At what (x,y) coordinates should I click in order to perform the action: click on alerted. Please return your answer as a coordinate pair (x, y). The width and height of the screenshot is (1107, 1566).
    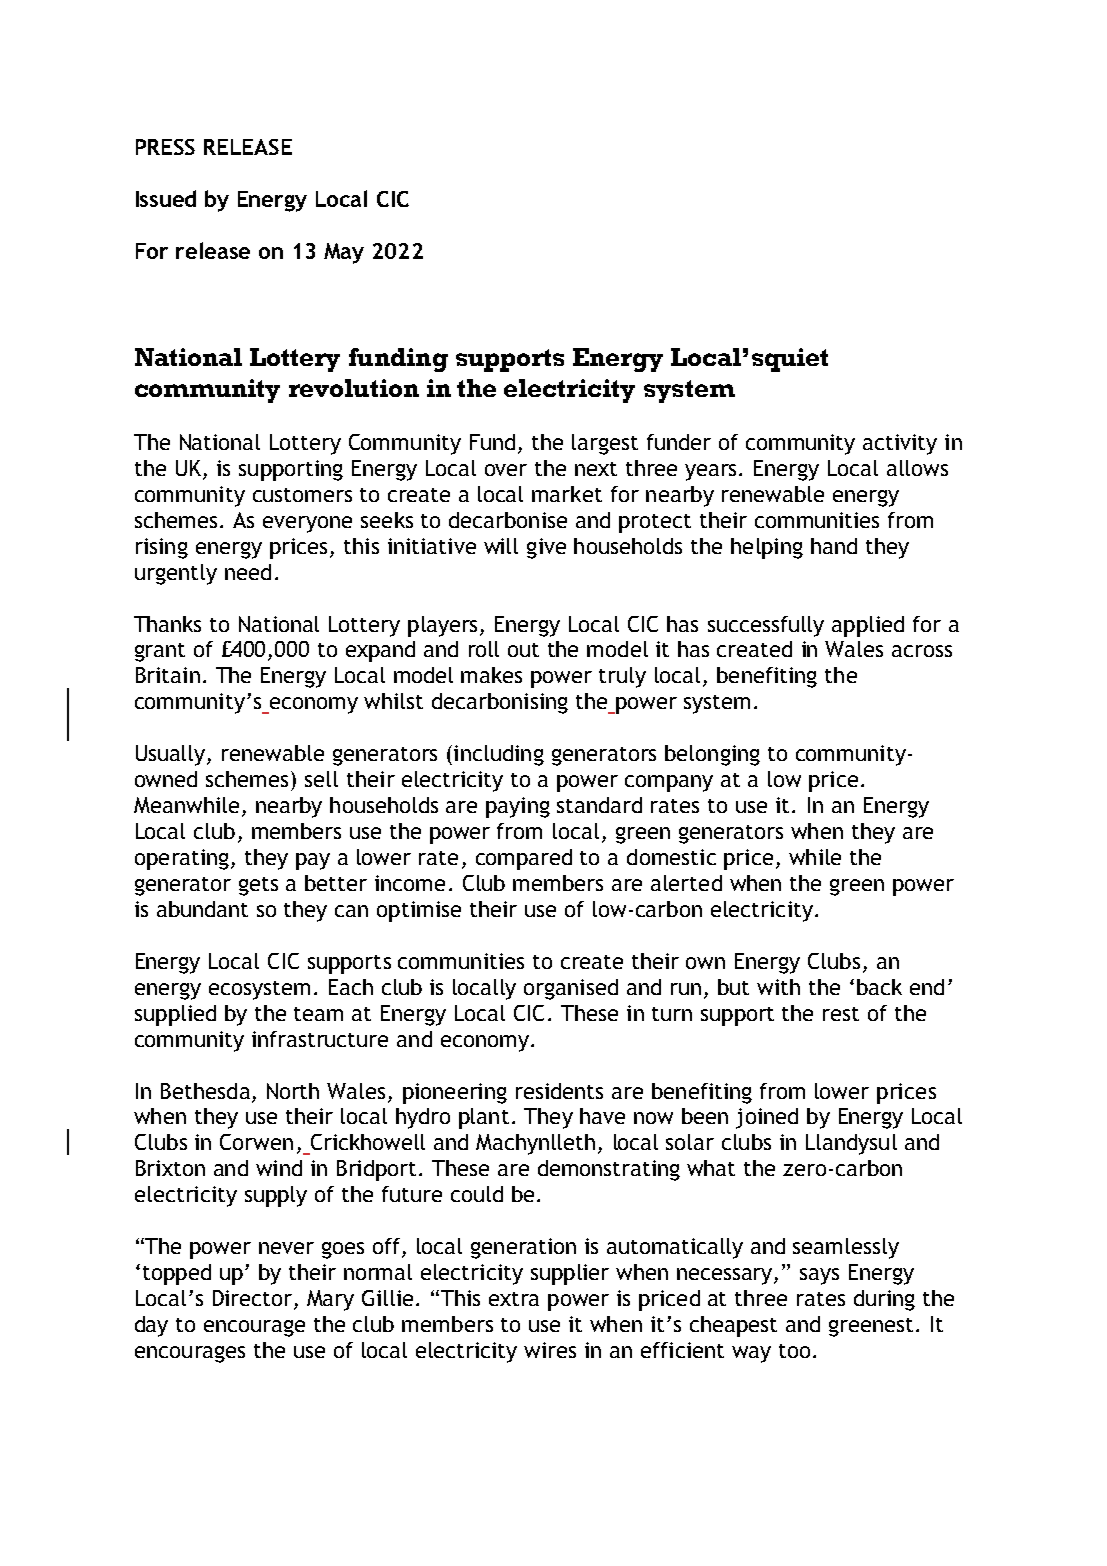
    Looking at the image, I should click on (686, 883).
